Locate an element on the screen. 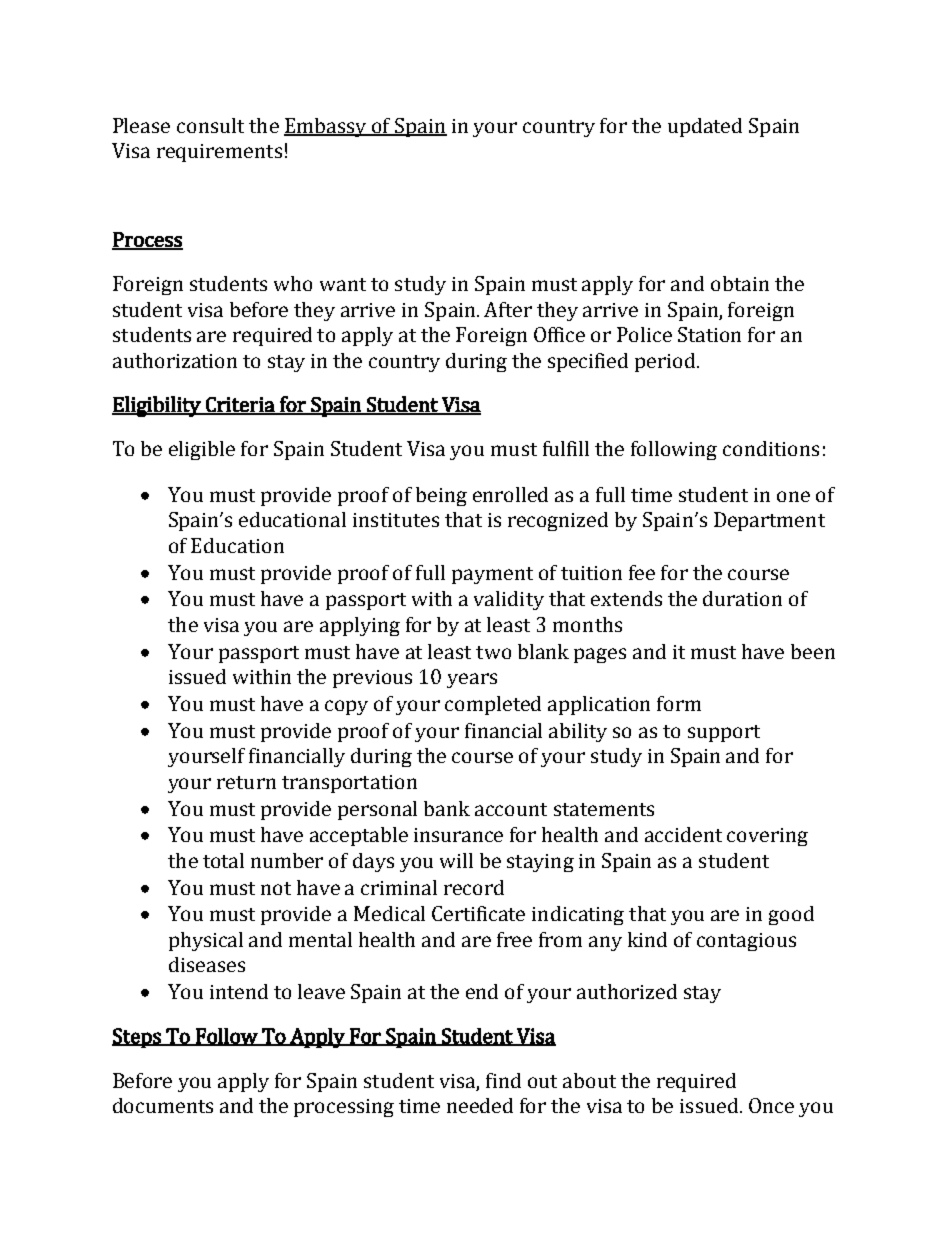 This screenshot has width=952, height=1233. enrolled is located at coordinates (510, 494).
